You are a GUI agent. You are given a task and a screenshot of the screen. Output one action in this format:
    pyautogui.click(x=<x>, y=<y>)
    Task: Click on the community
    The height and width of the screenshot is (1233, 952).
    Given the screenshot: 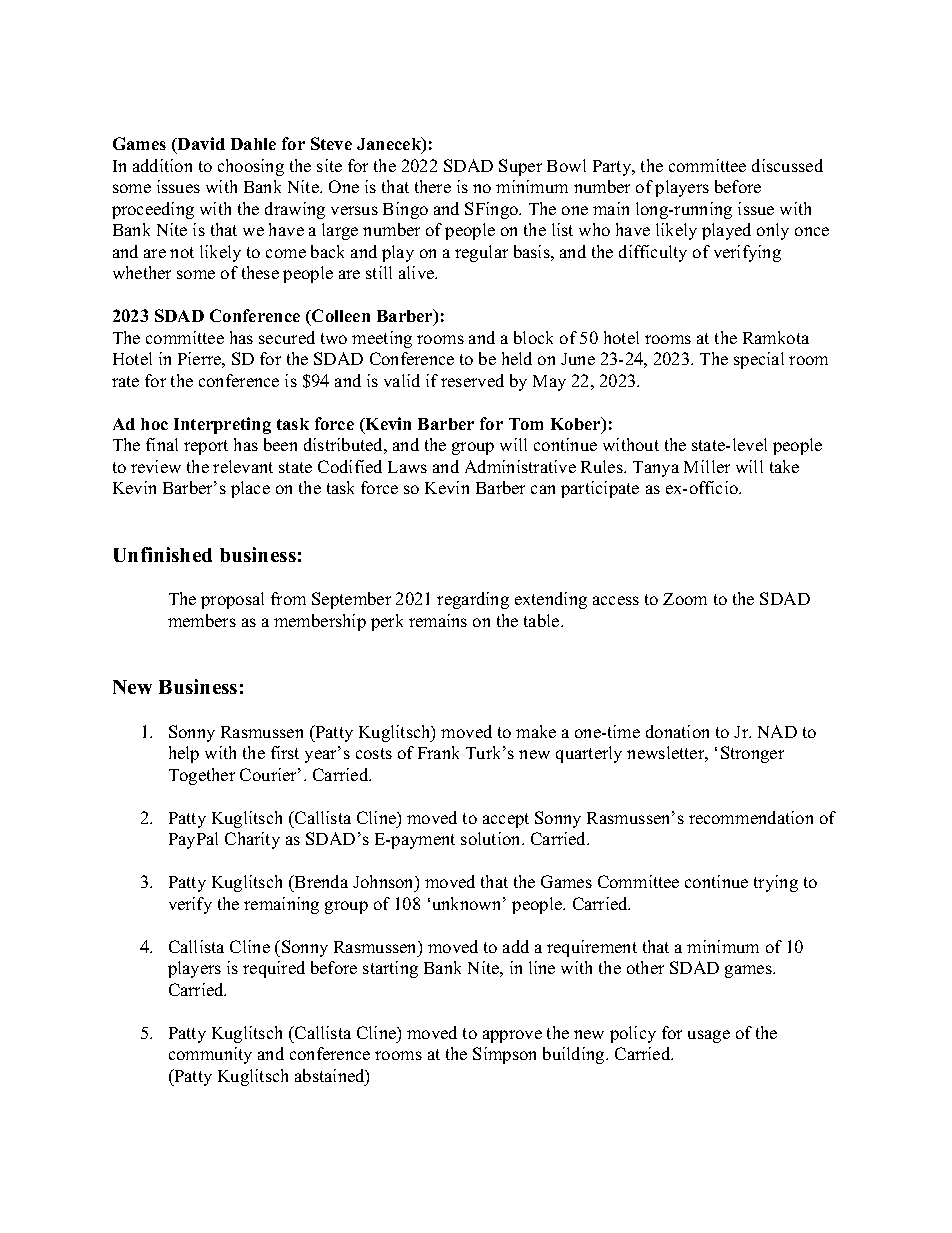 What is the action you would take?
    pyautogui.click(x=210, y=1055)
